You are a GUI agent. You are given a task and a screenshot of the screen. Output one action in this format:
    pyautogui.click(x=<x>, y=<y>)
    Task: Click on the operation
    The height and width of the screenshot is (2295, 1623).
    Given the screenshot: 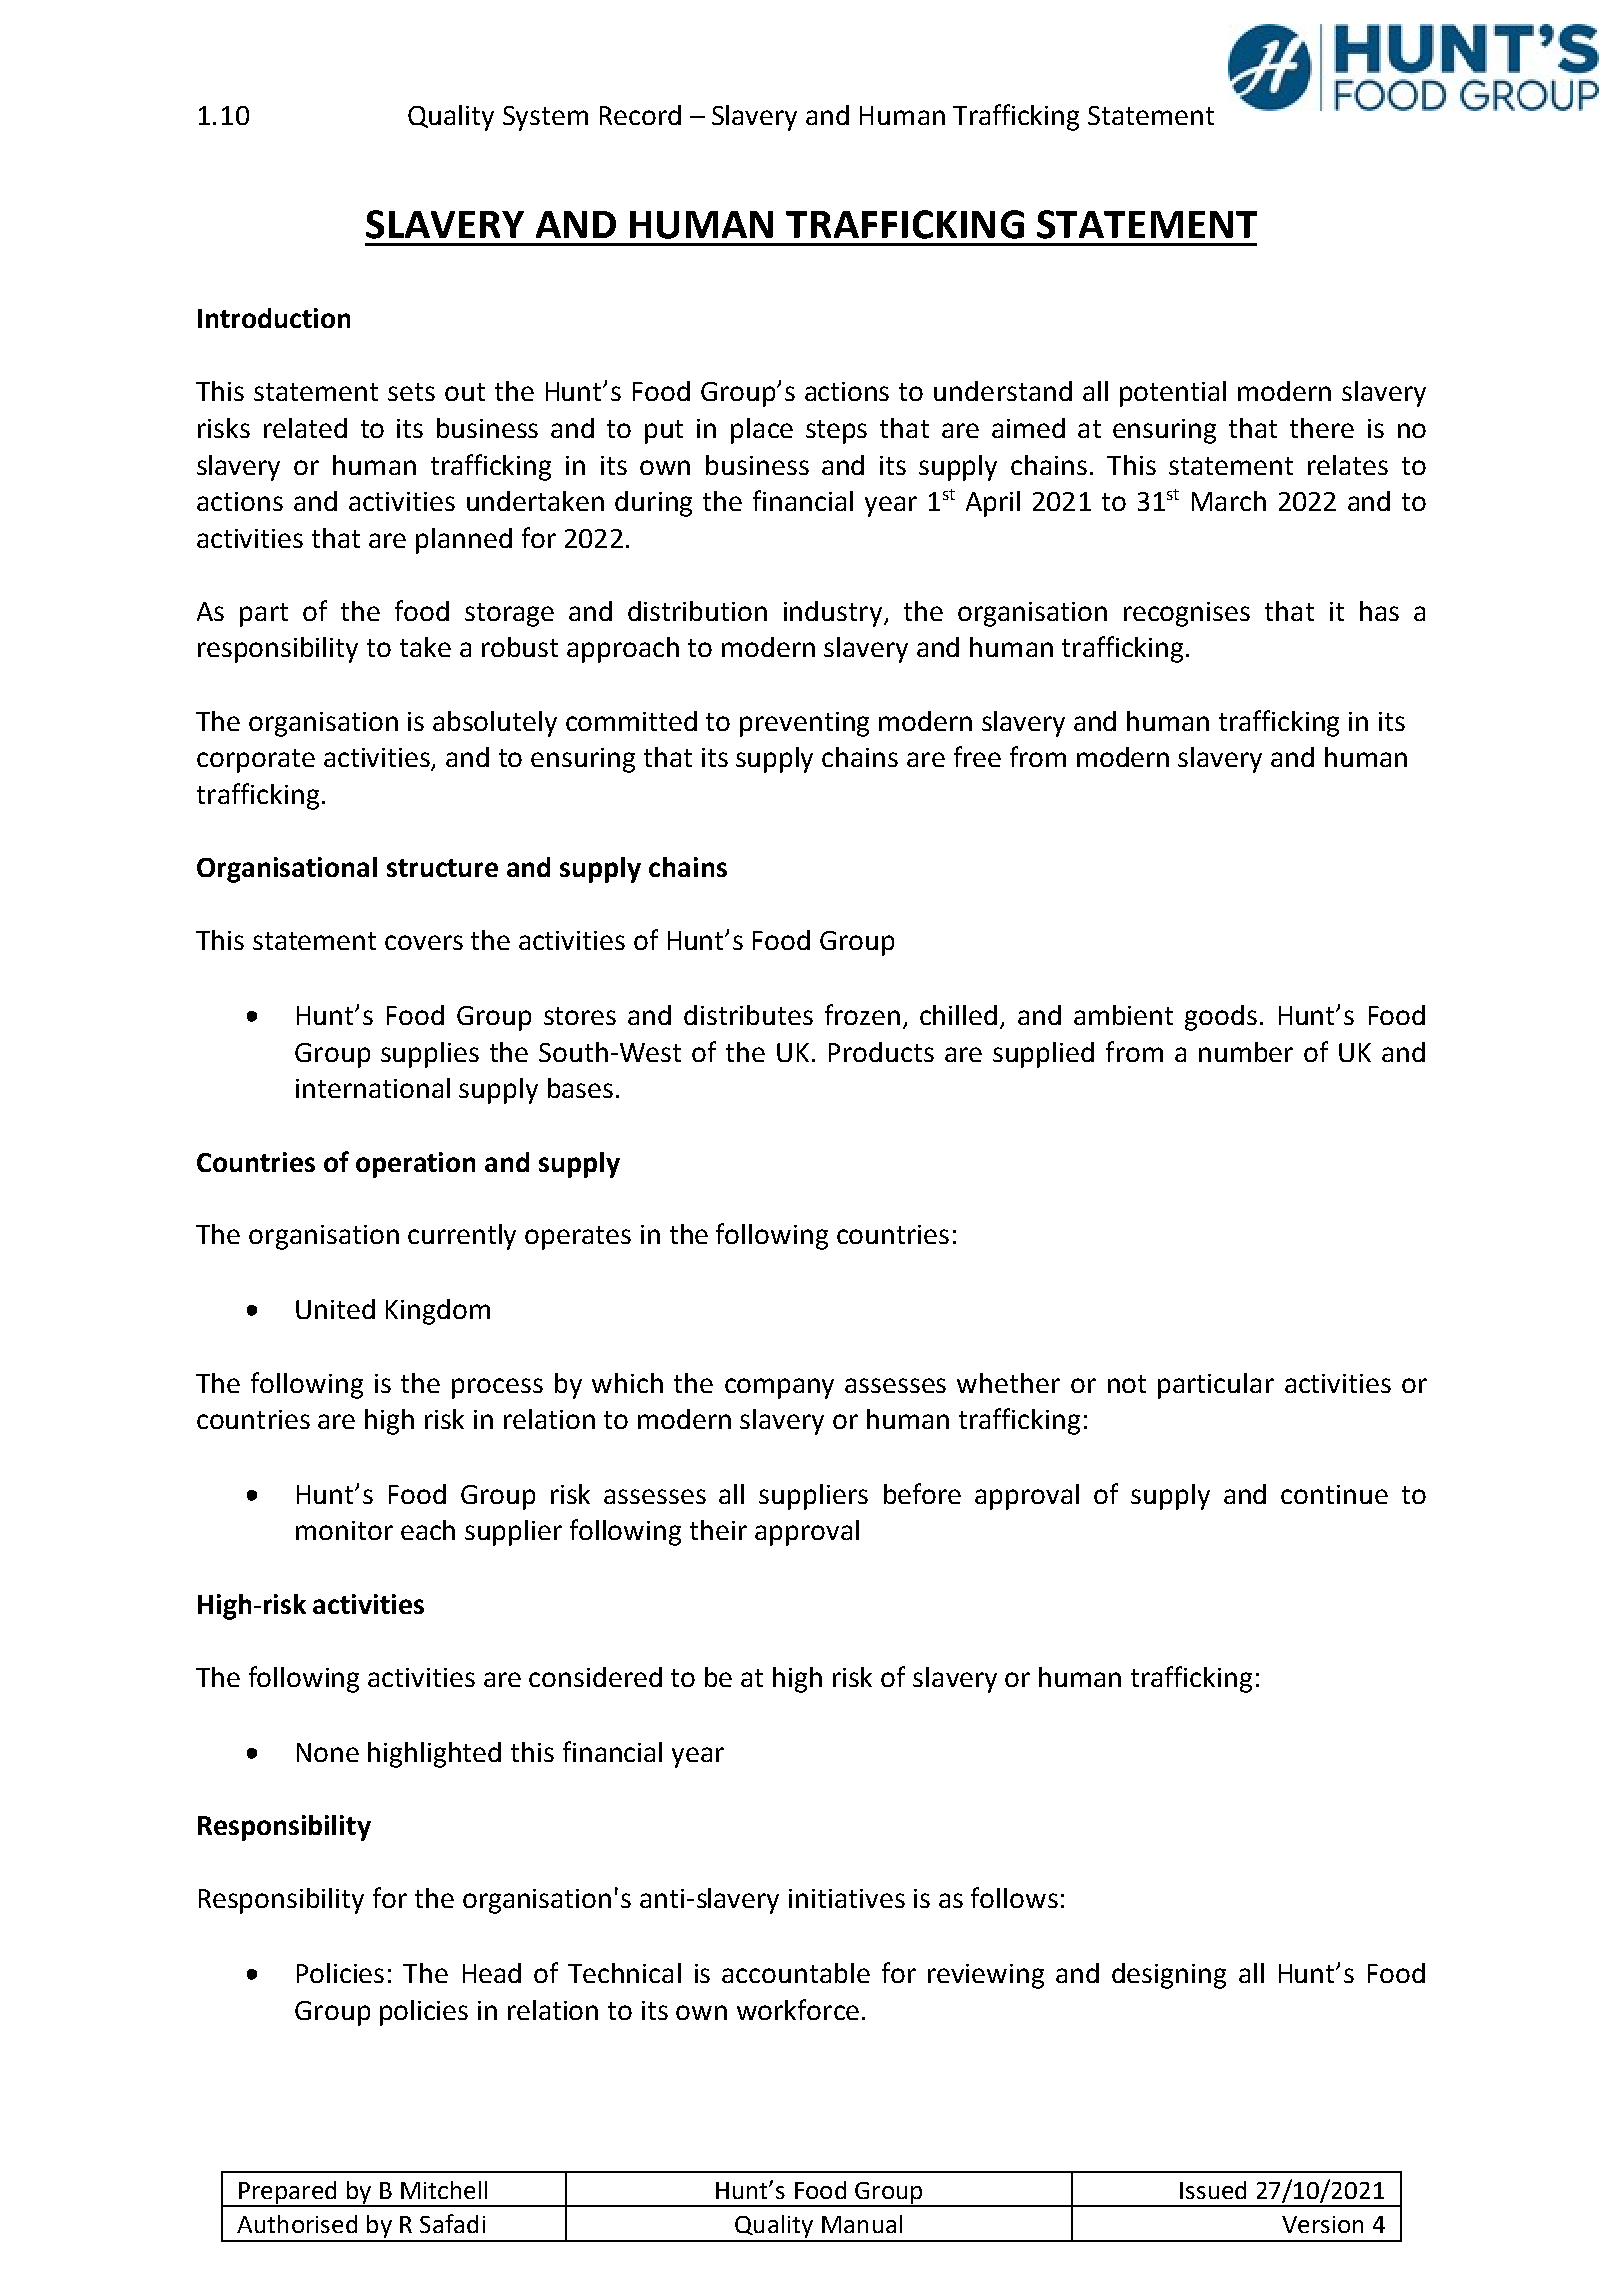 What is the action you would take?
    pyautogui.click(x=415, y=1165)
